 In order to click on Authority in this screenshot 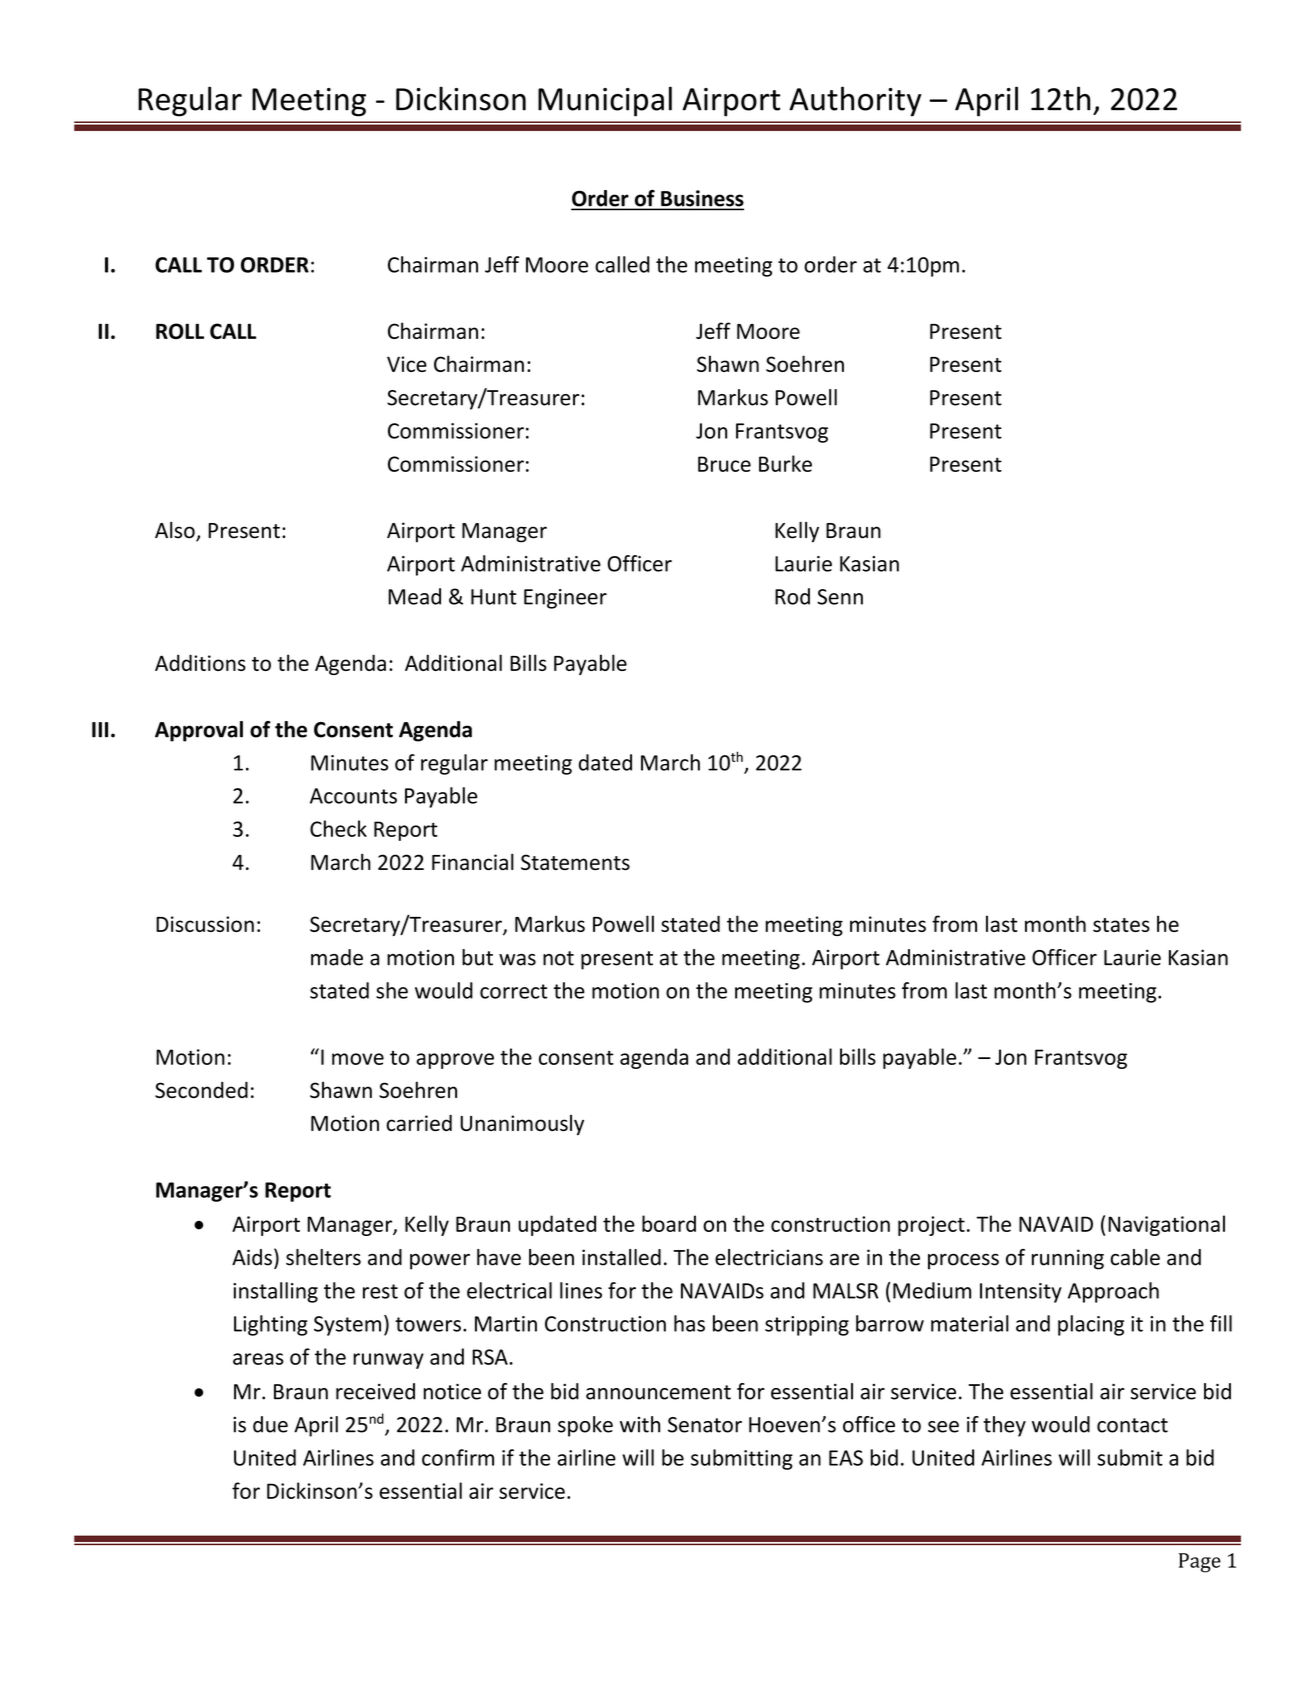, I will do `click(855, 101)`.
